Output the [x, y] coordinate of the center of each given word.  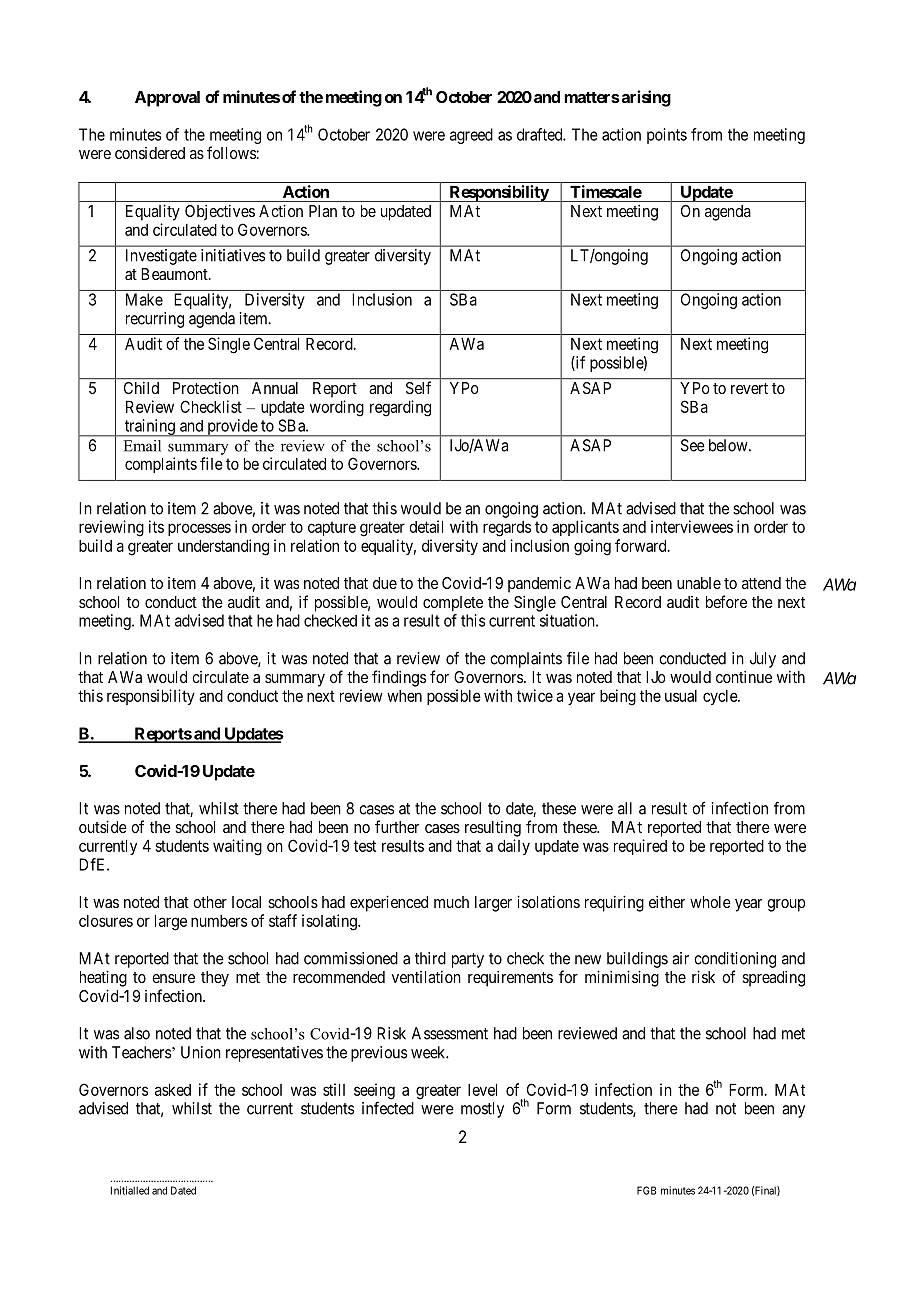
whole [710, 902]
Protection [205, 388]
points [667, 136]
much [451, 902]
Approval [167, 99]
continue [744, 676]
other [210, 902]
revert [749, 388]
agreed [471, 136]
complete [453, 604]
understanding [223, 547]
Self [418, 387]
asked [173, 1090]
